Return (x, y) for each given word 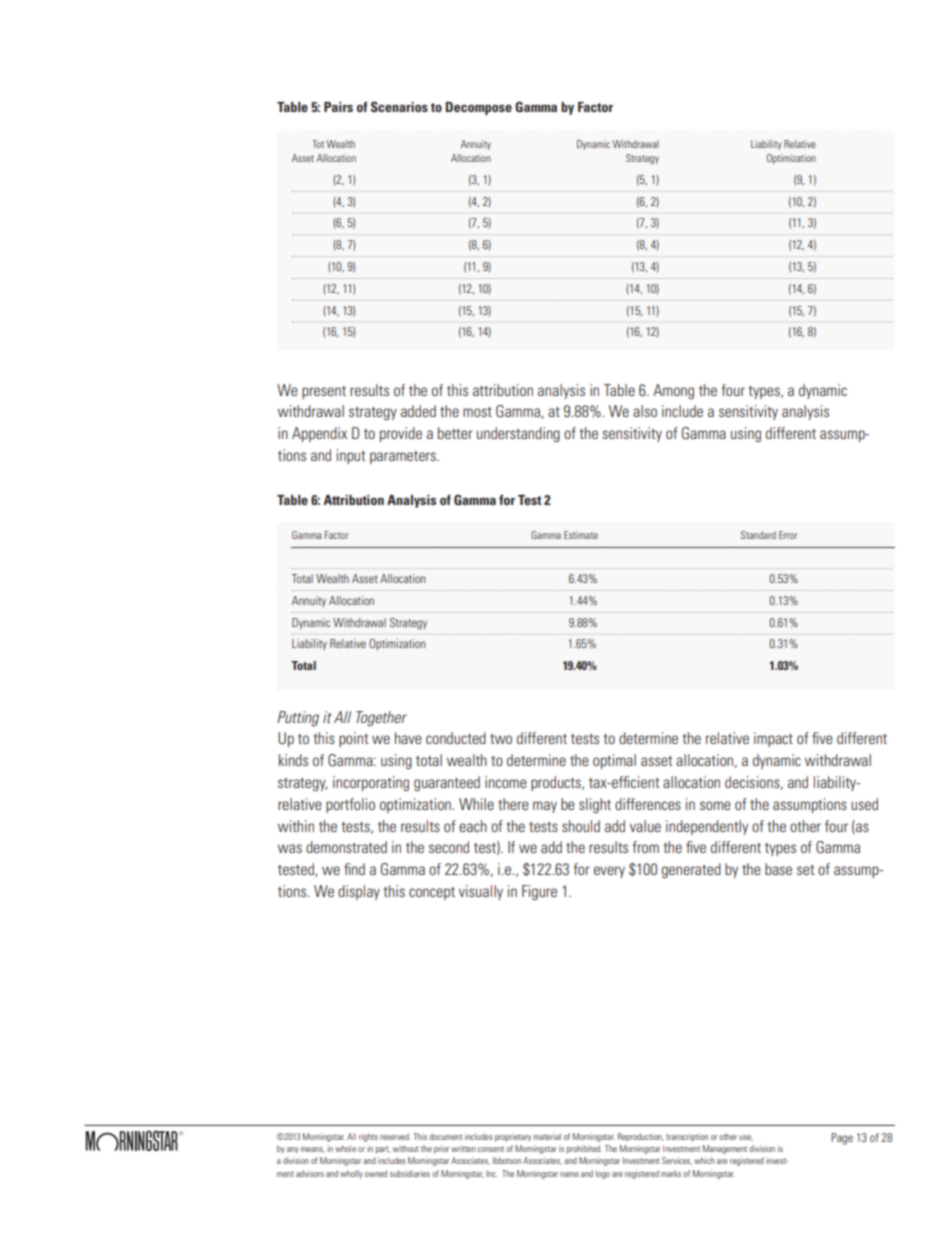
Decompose (479, 108)
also (645, 411)
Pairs (338, 107)
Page (842, 1139)
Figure (539, 892)
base (778, 869)
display (359, 892)
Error (788, 535)
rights (368, 1137)
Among (673, 391)
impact (773, 739)
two (501, 739)
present (324, 392)
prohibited (584, 1149)
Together (381, 718)
